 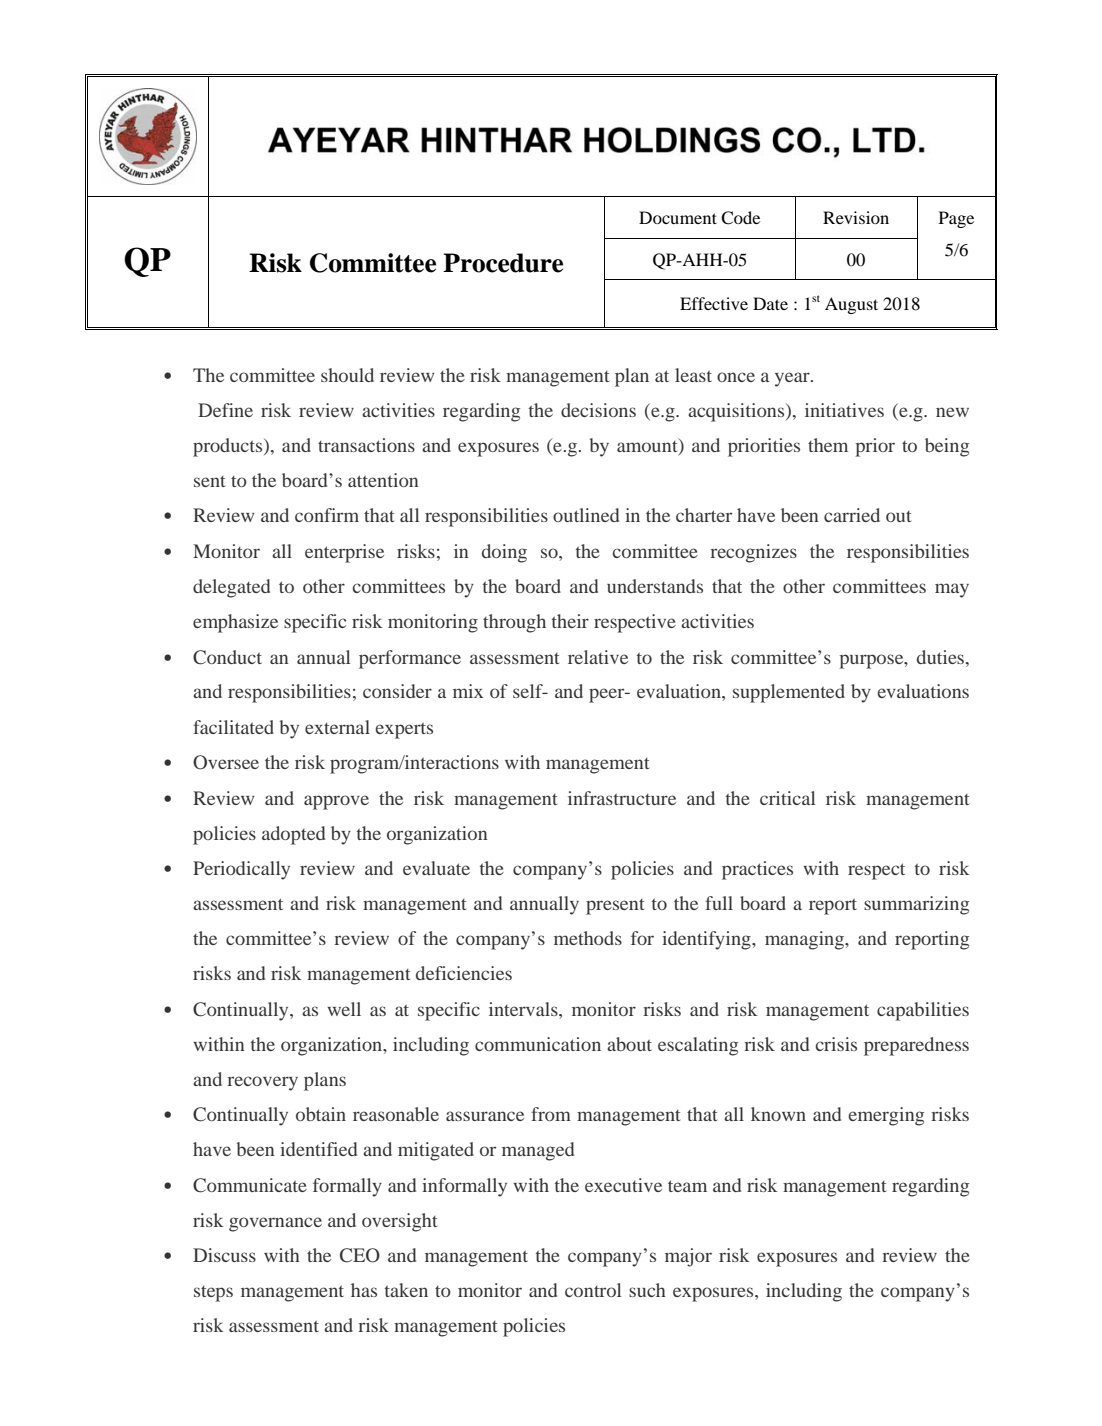 What do you see at coordinates (347, 375) in the document?
I see `should` at bounding box center [347, 375].
